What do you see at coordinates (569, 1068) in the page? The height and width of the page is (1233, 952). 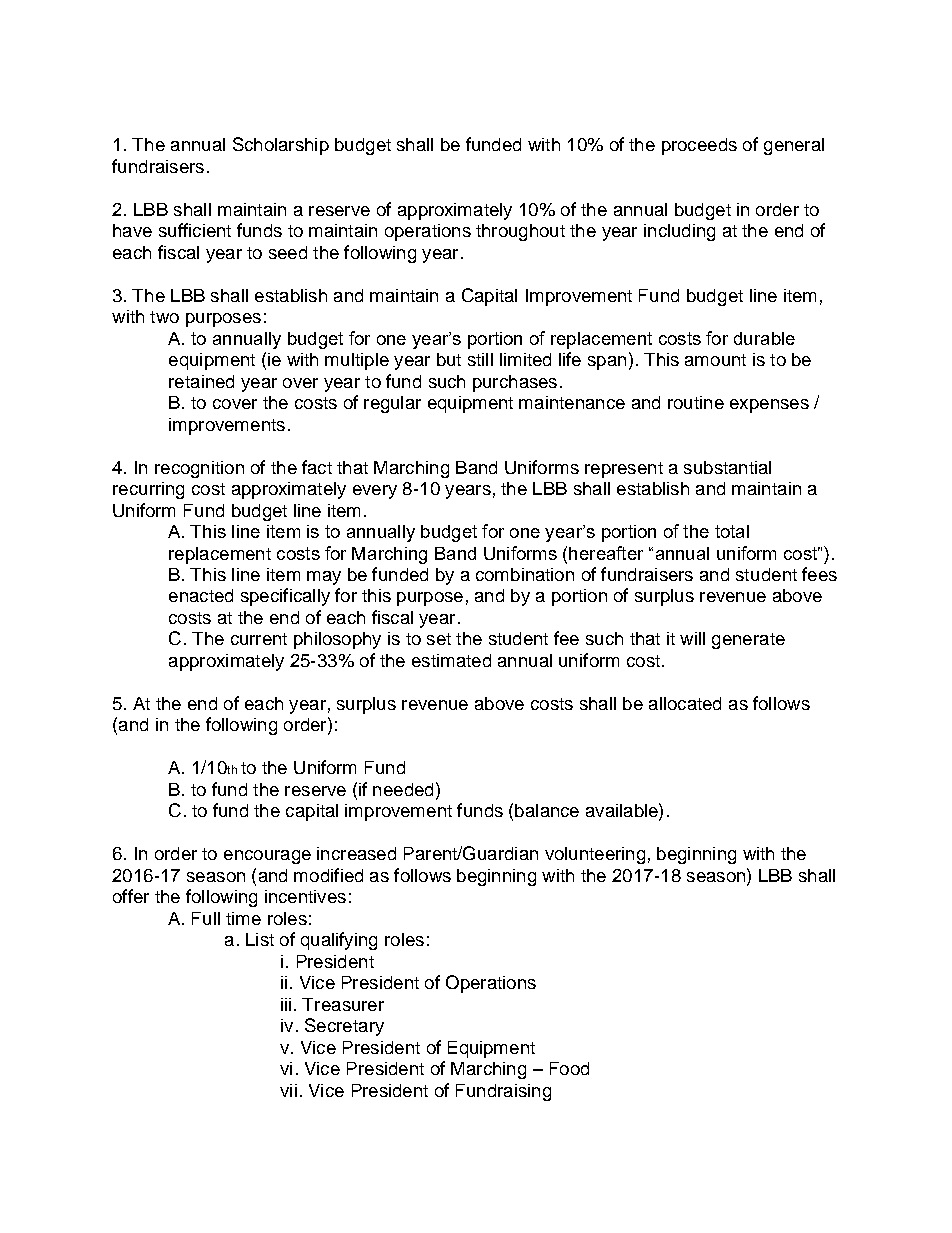 I see `Food` at bounding box center [569, 1068].
